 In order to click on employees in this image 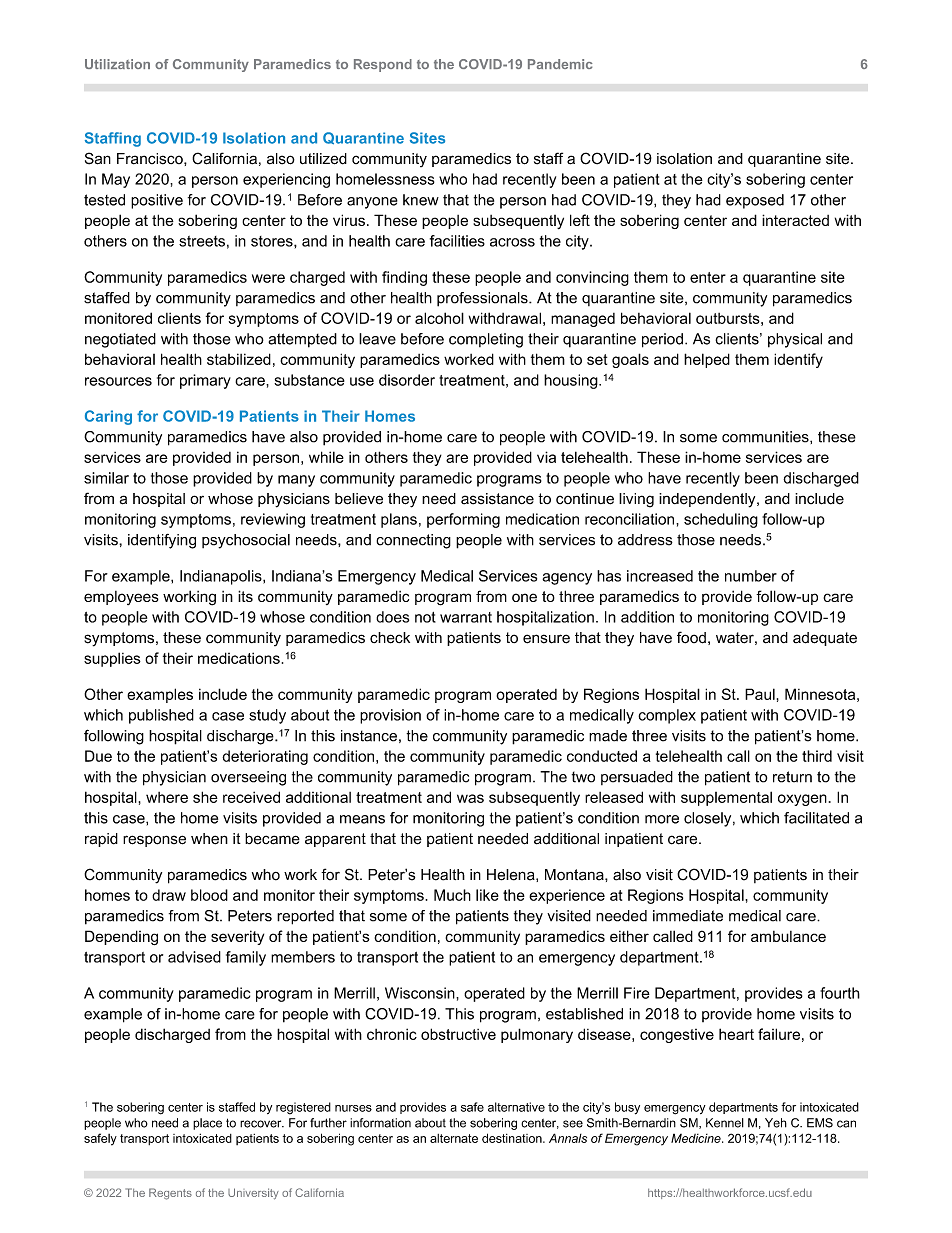, I will do `click(121, 598)`.
